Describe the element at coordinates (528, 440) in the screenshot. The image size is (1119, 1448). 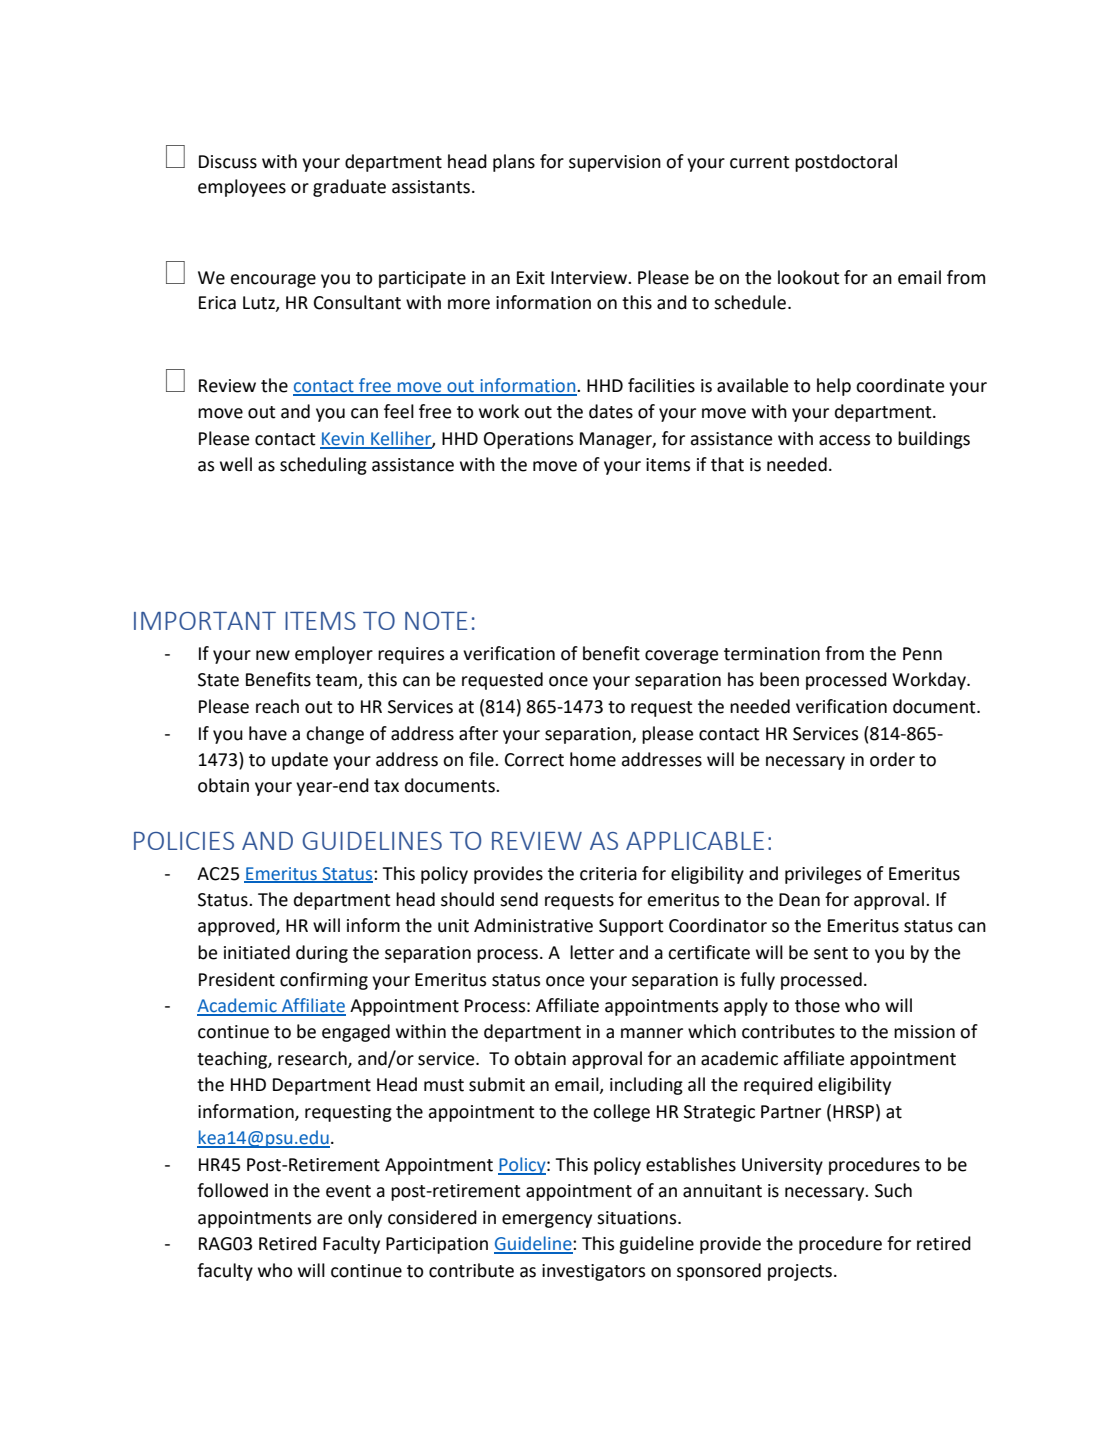
I see `Operations` at that location.
